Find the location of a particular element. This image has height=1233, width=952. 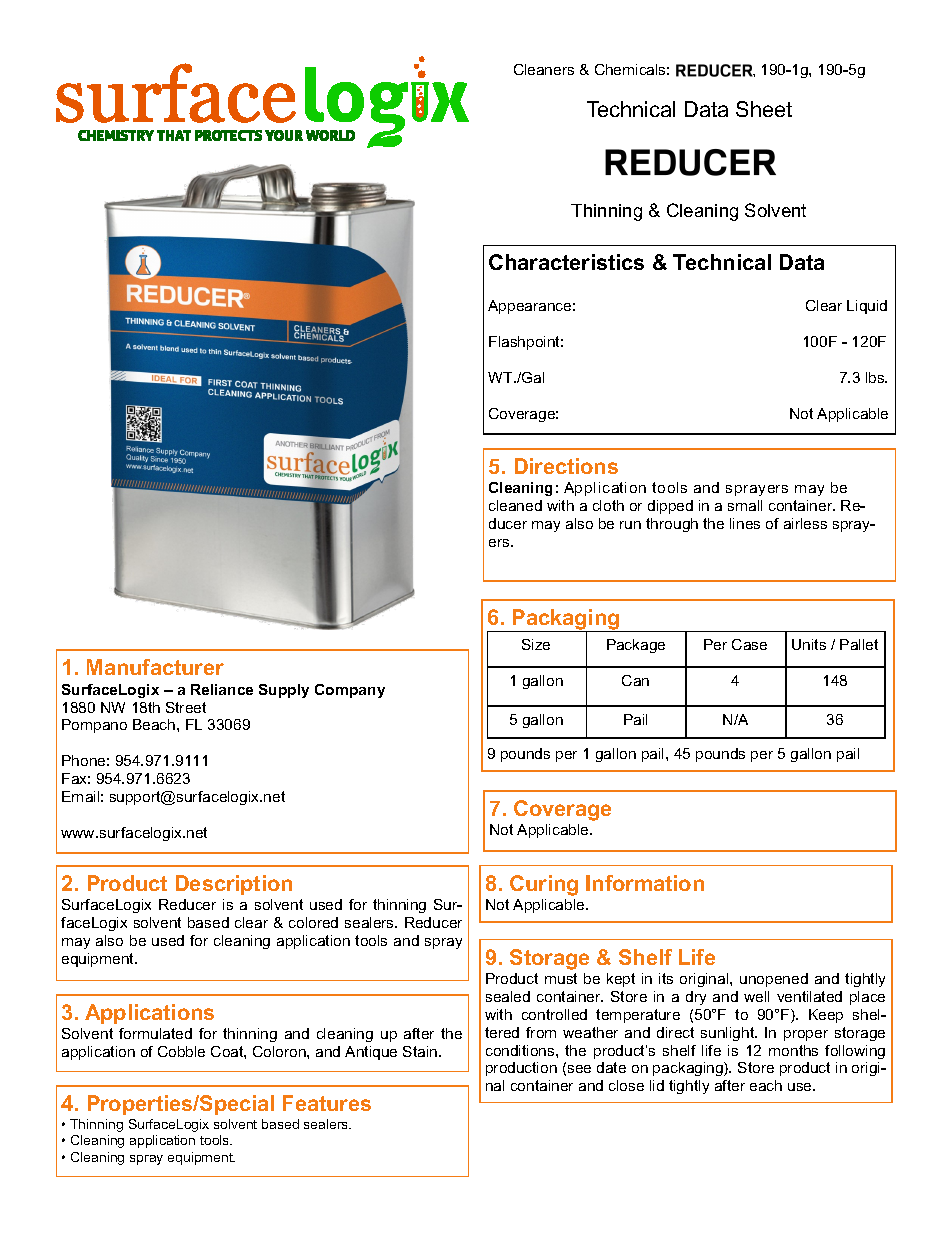

months is located at coordinates (793, 1050).
